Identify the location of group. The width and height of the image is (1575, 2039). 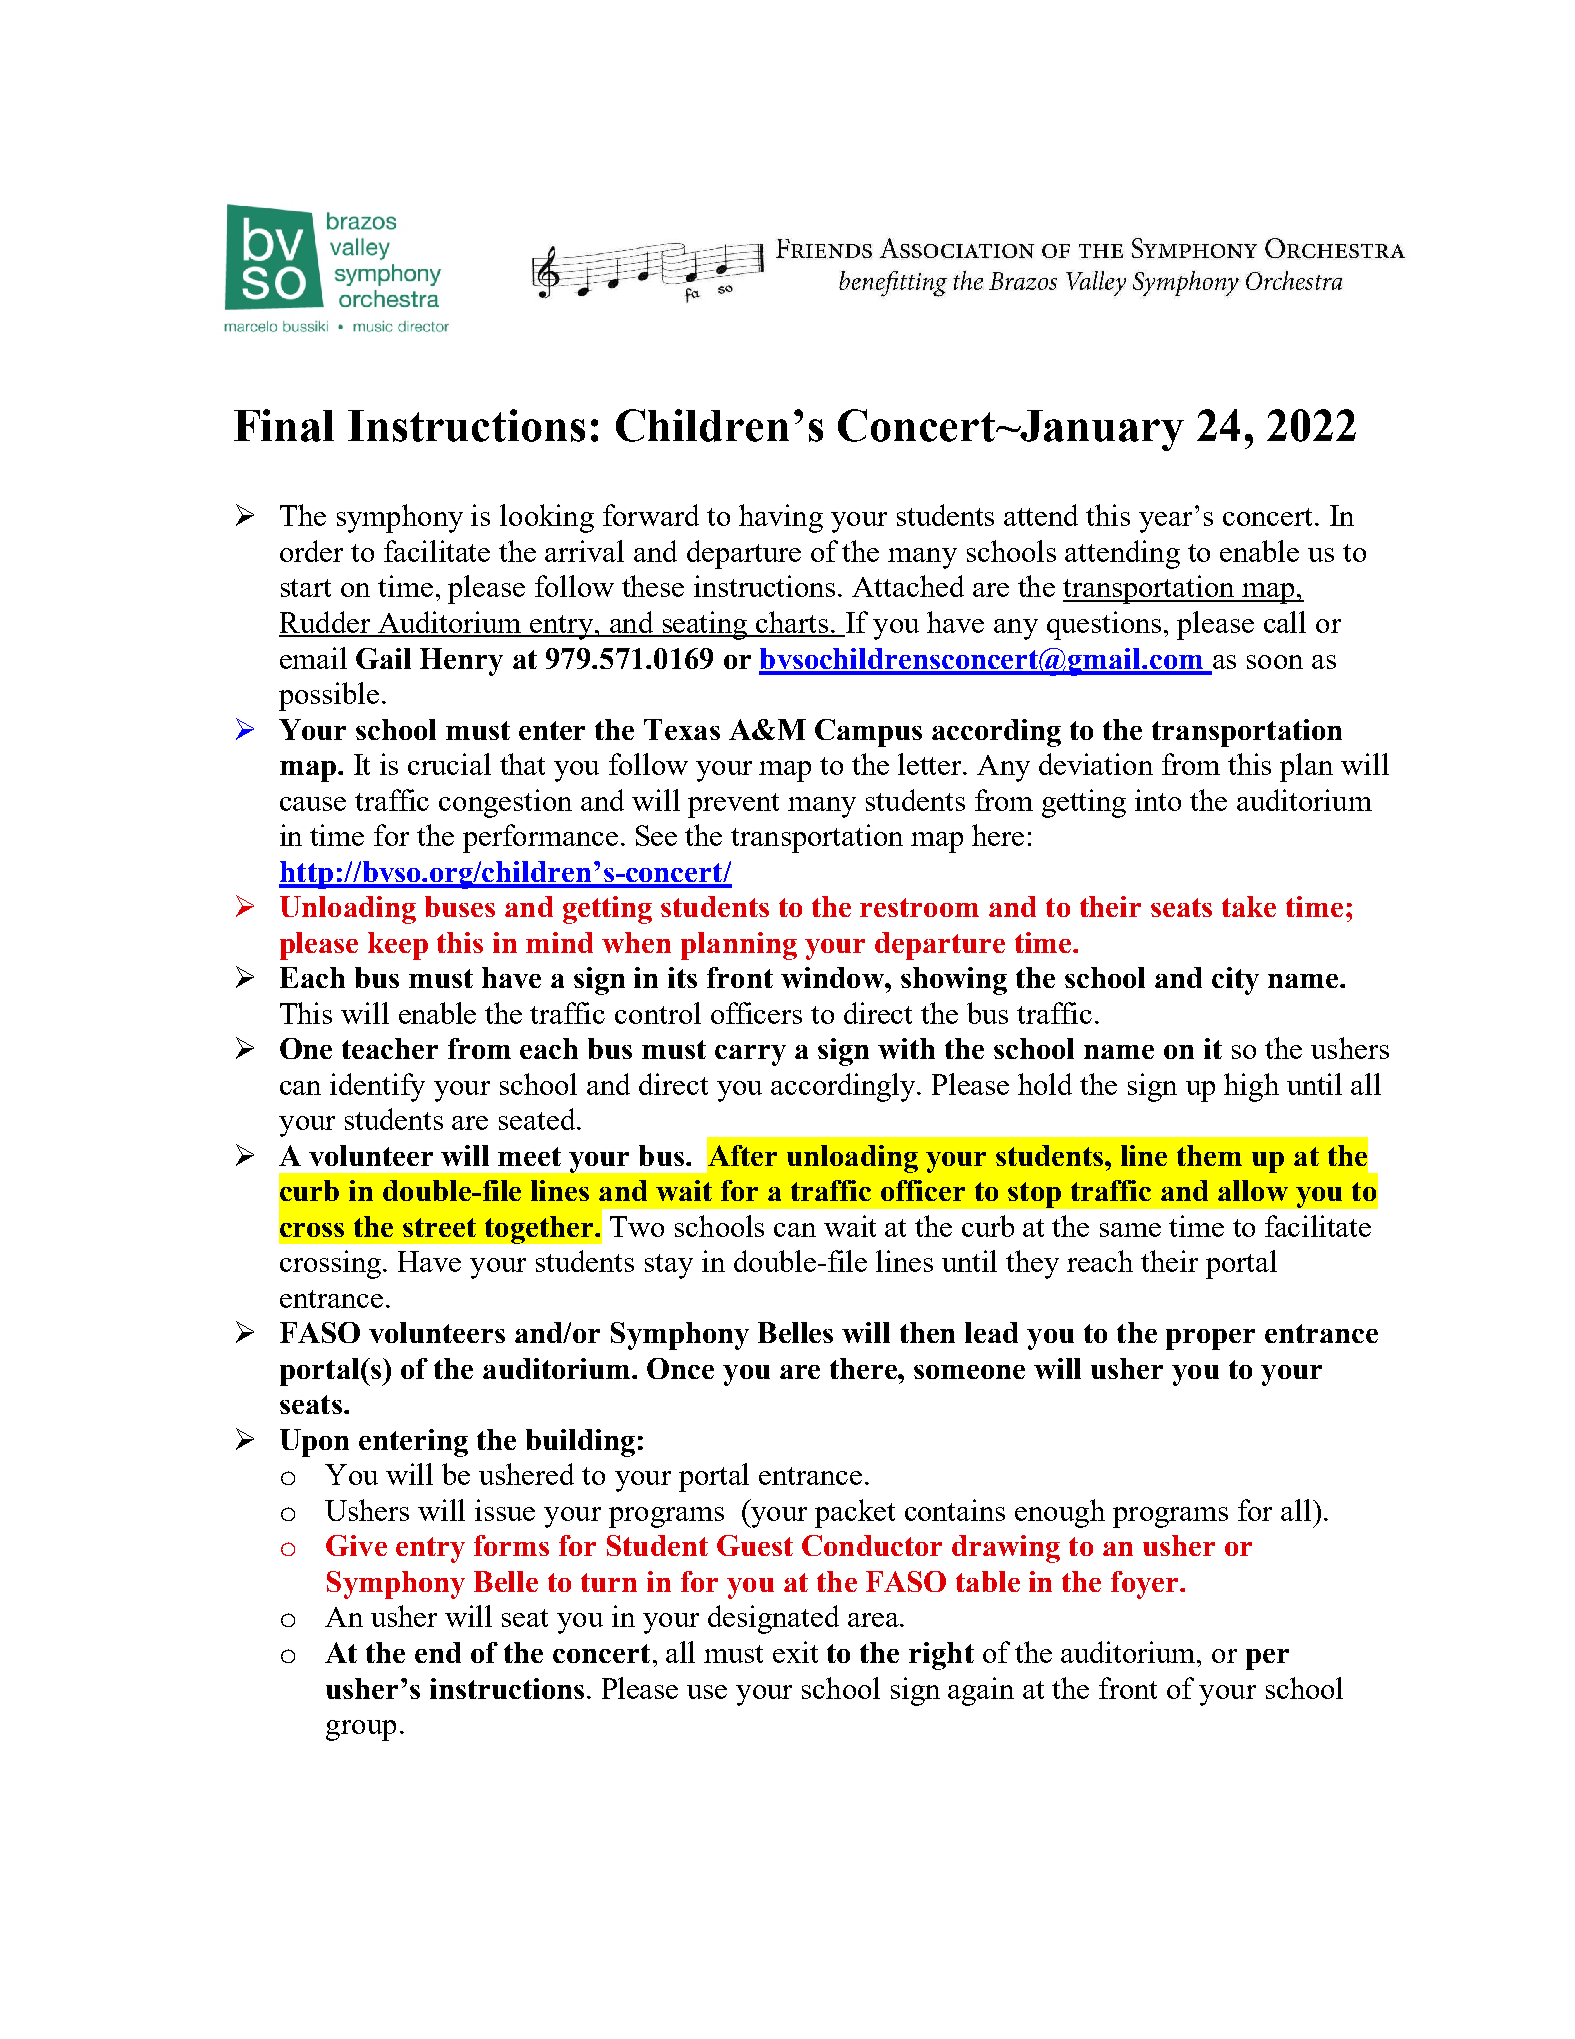
(361, 1730).
